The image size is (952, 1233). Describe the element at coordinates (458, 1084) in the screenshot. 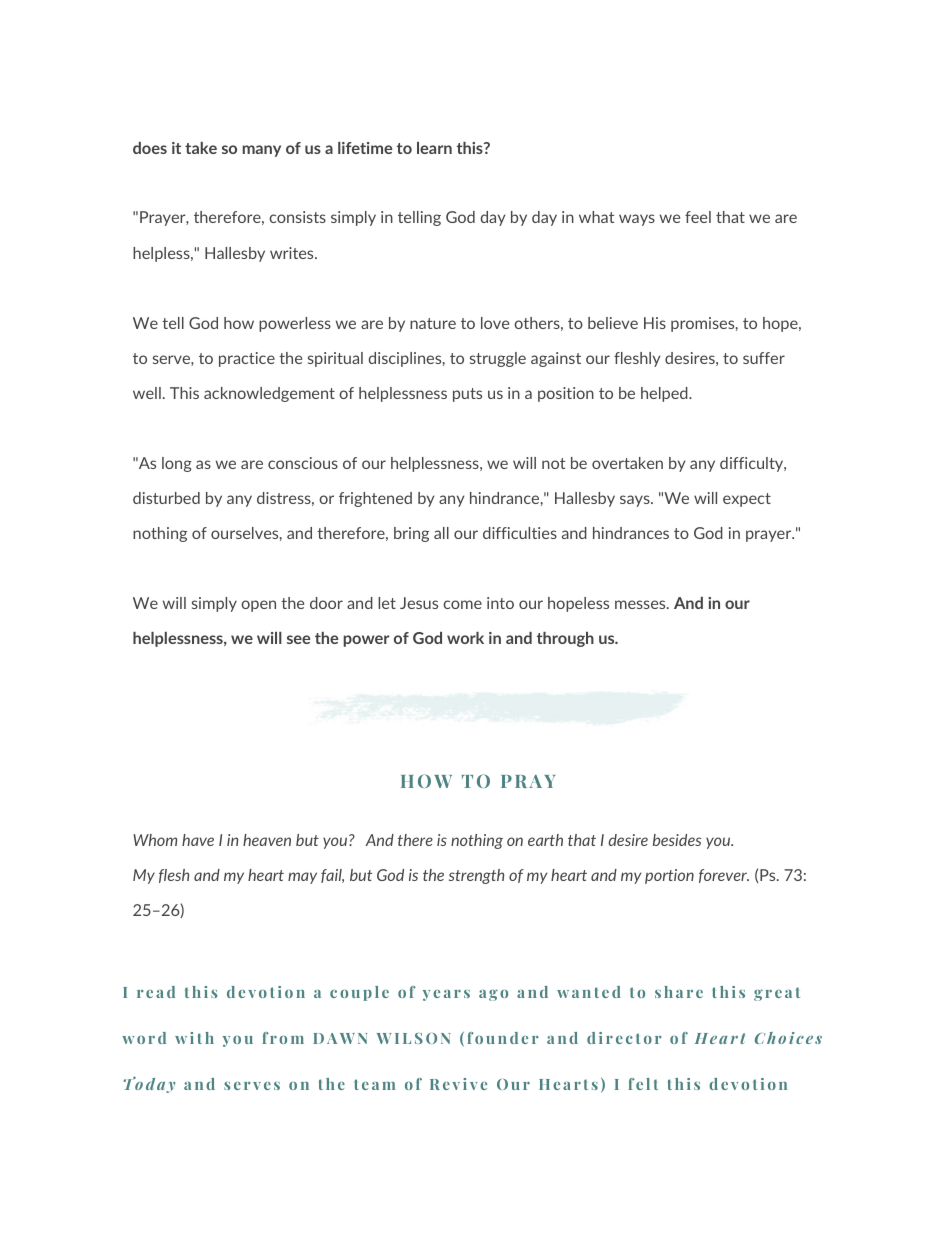

I see `Revive` at that location.
